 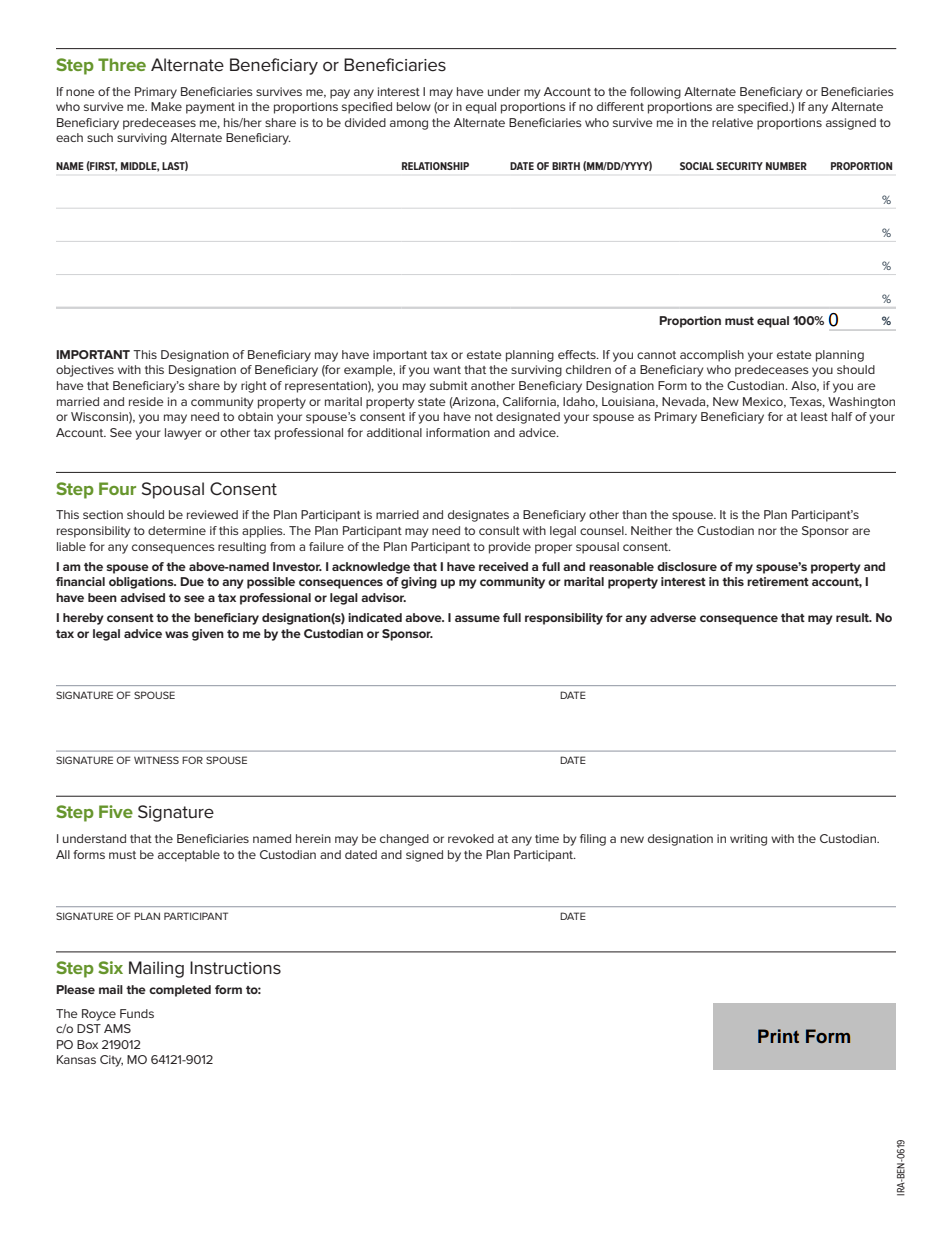 I want to click on Funds, so click(x=137, y=1013).
